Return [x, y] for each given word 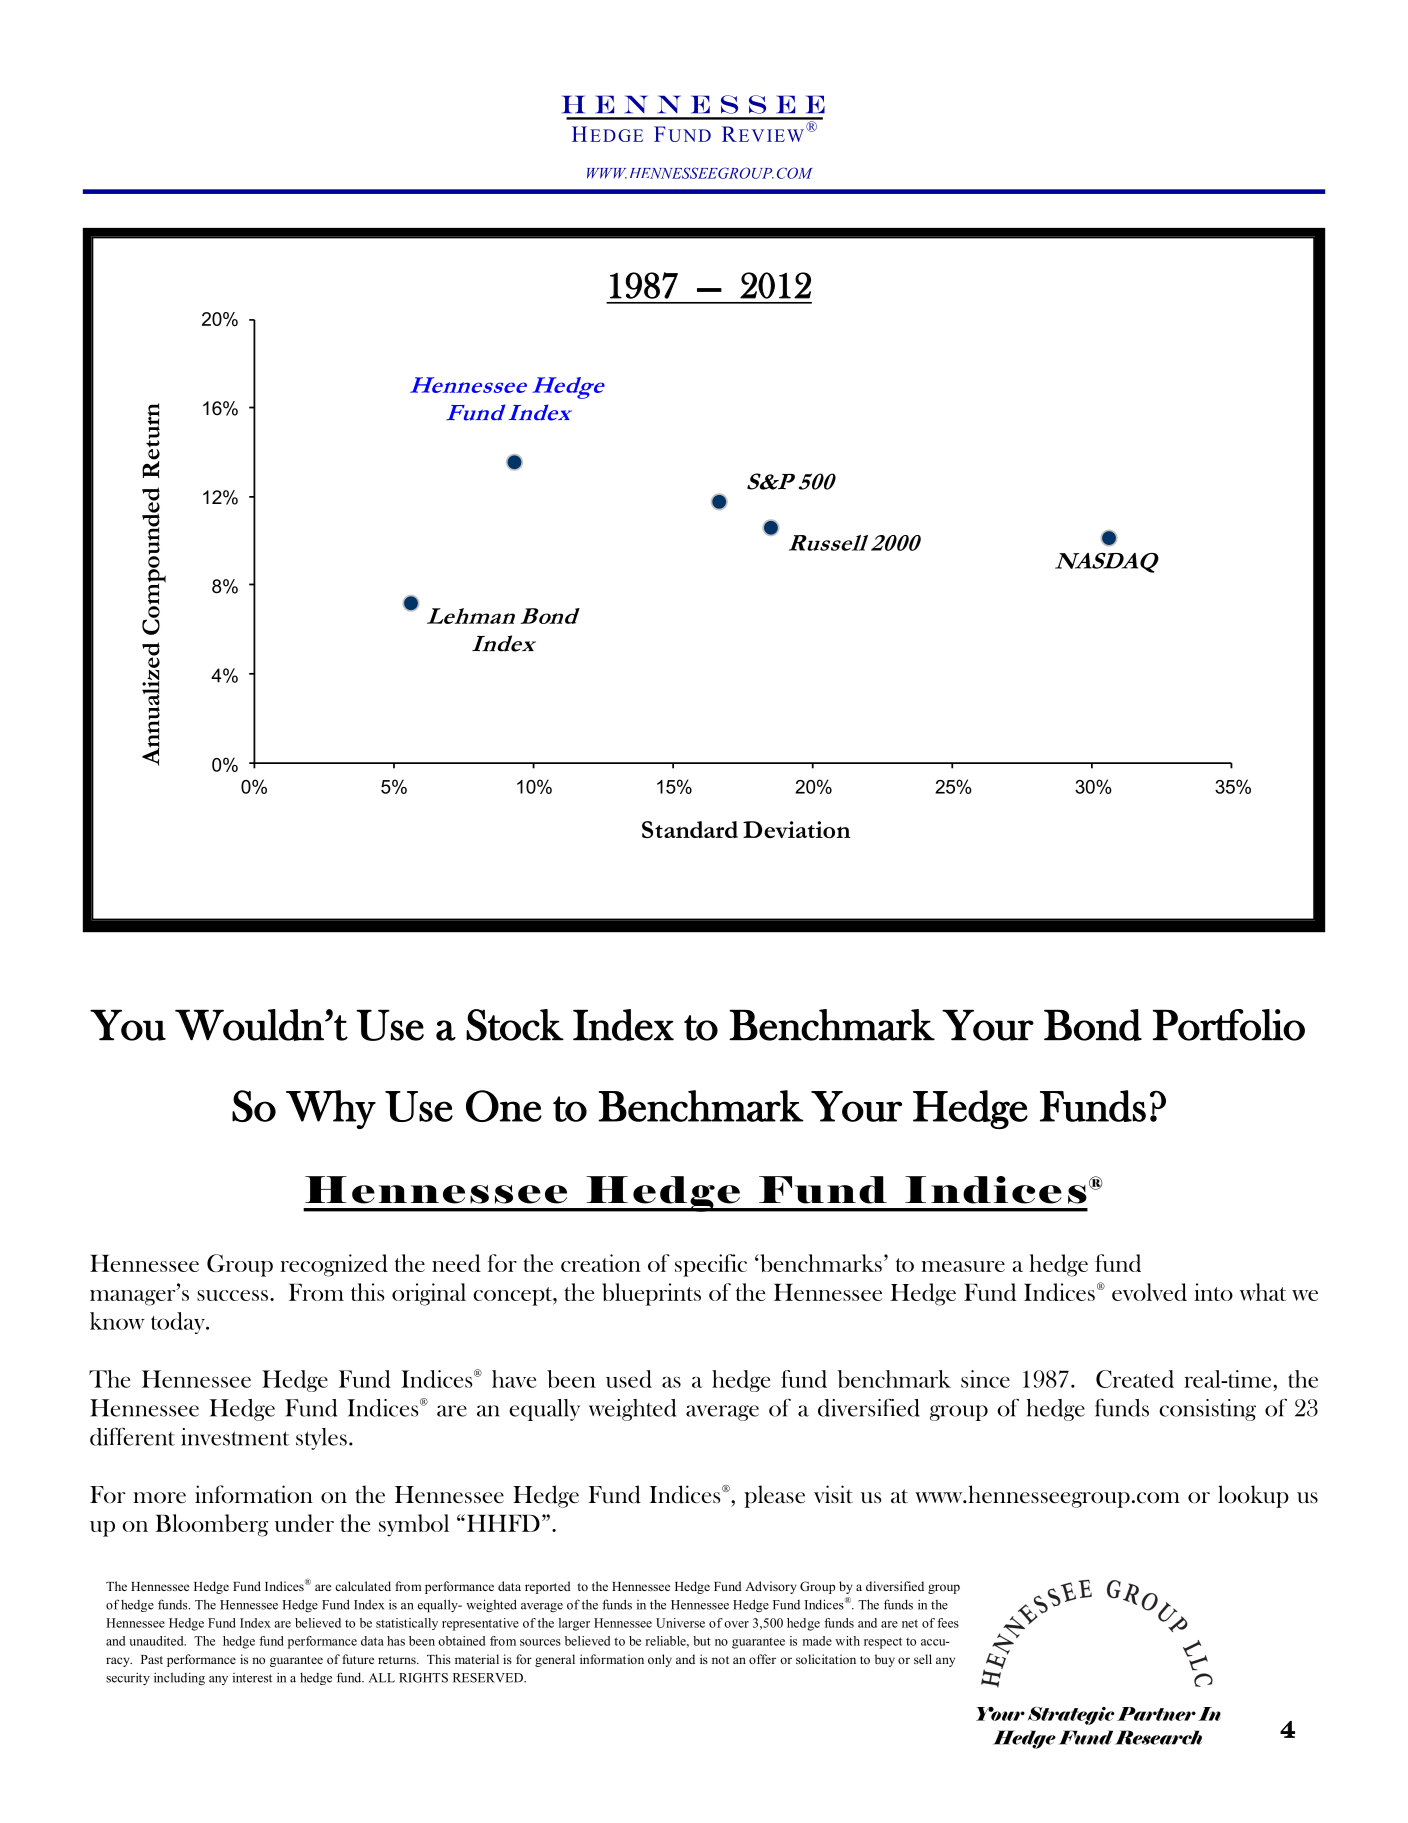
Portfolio [1229, 1025]
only [660, 1660]
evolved [1149, 1292]
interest [252, 1678]
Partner [1156, 1714]
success [232, 1295]
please [774, 1496]
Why [331, 1109]
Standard [690, 829]
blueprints [651, 1294]
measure [963, 1266]
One [504, 1106]
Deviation [797, 829]
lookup [1253, 1496]
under [304, 1523]
